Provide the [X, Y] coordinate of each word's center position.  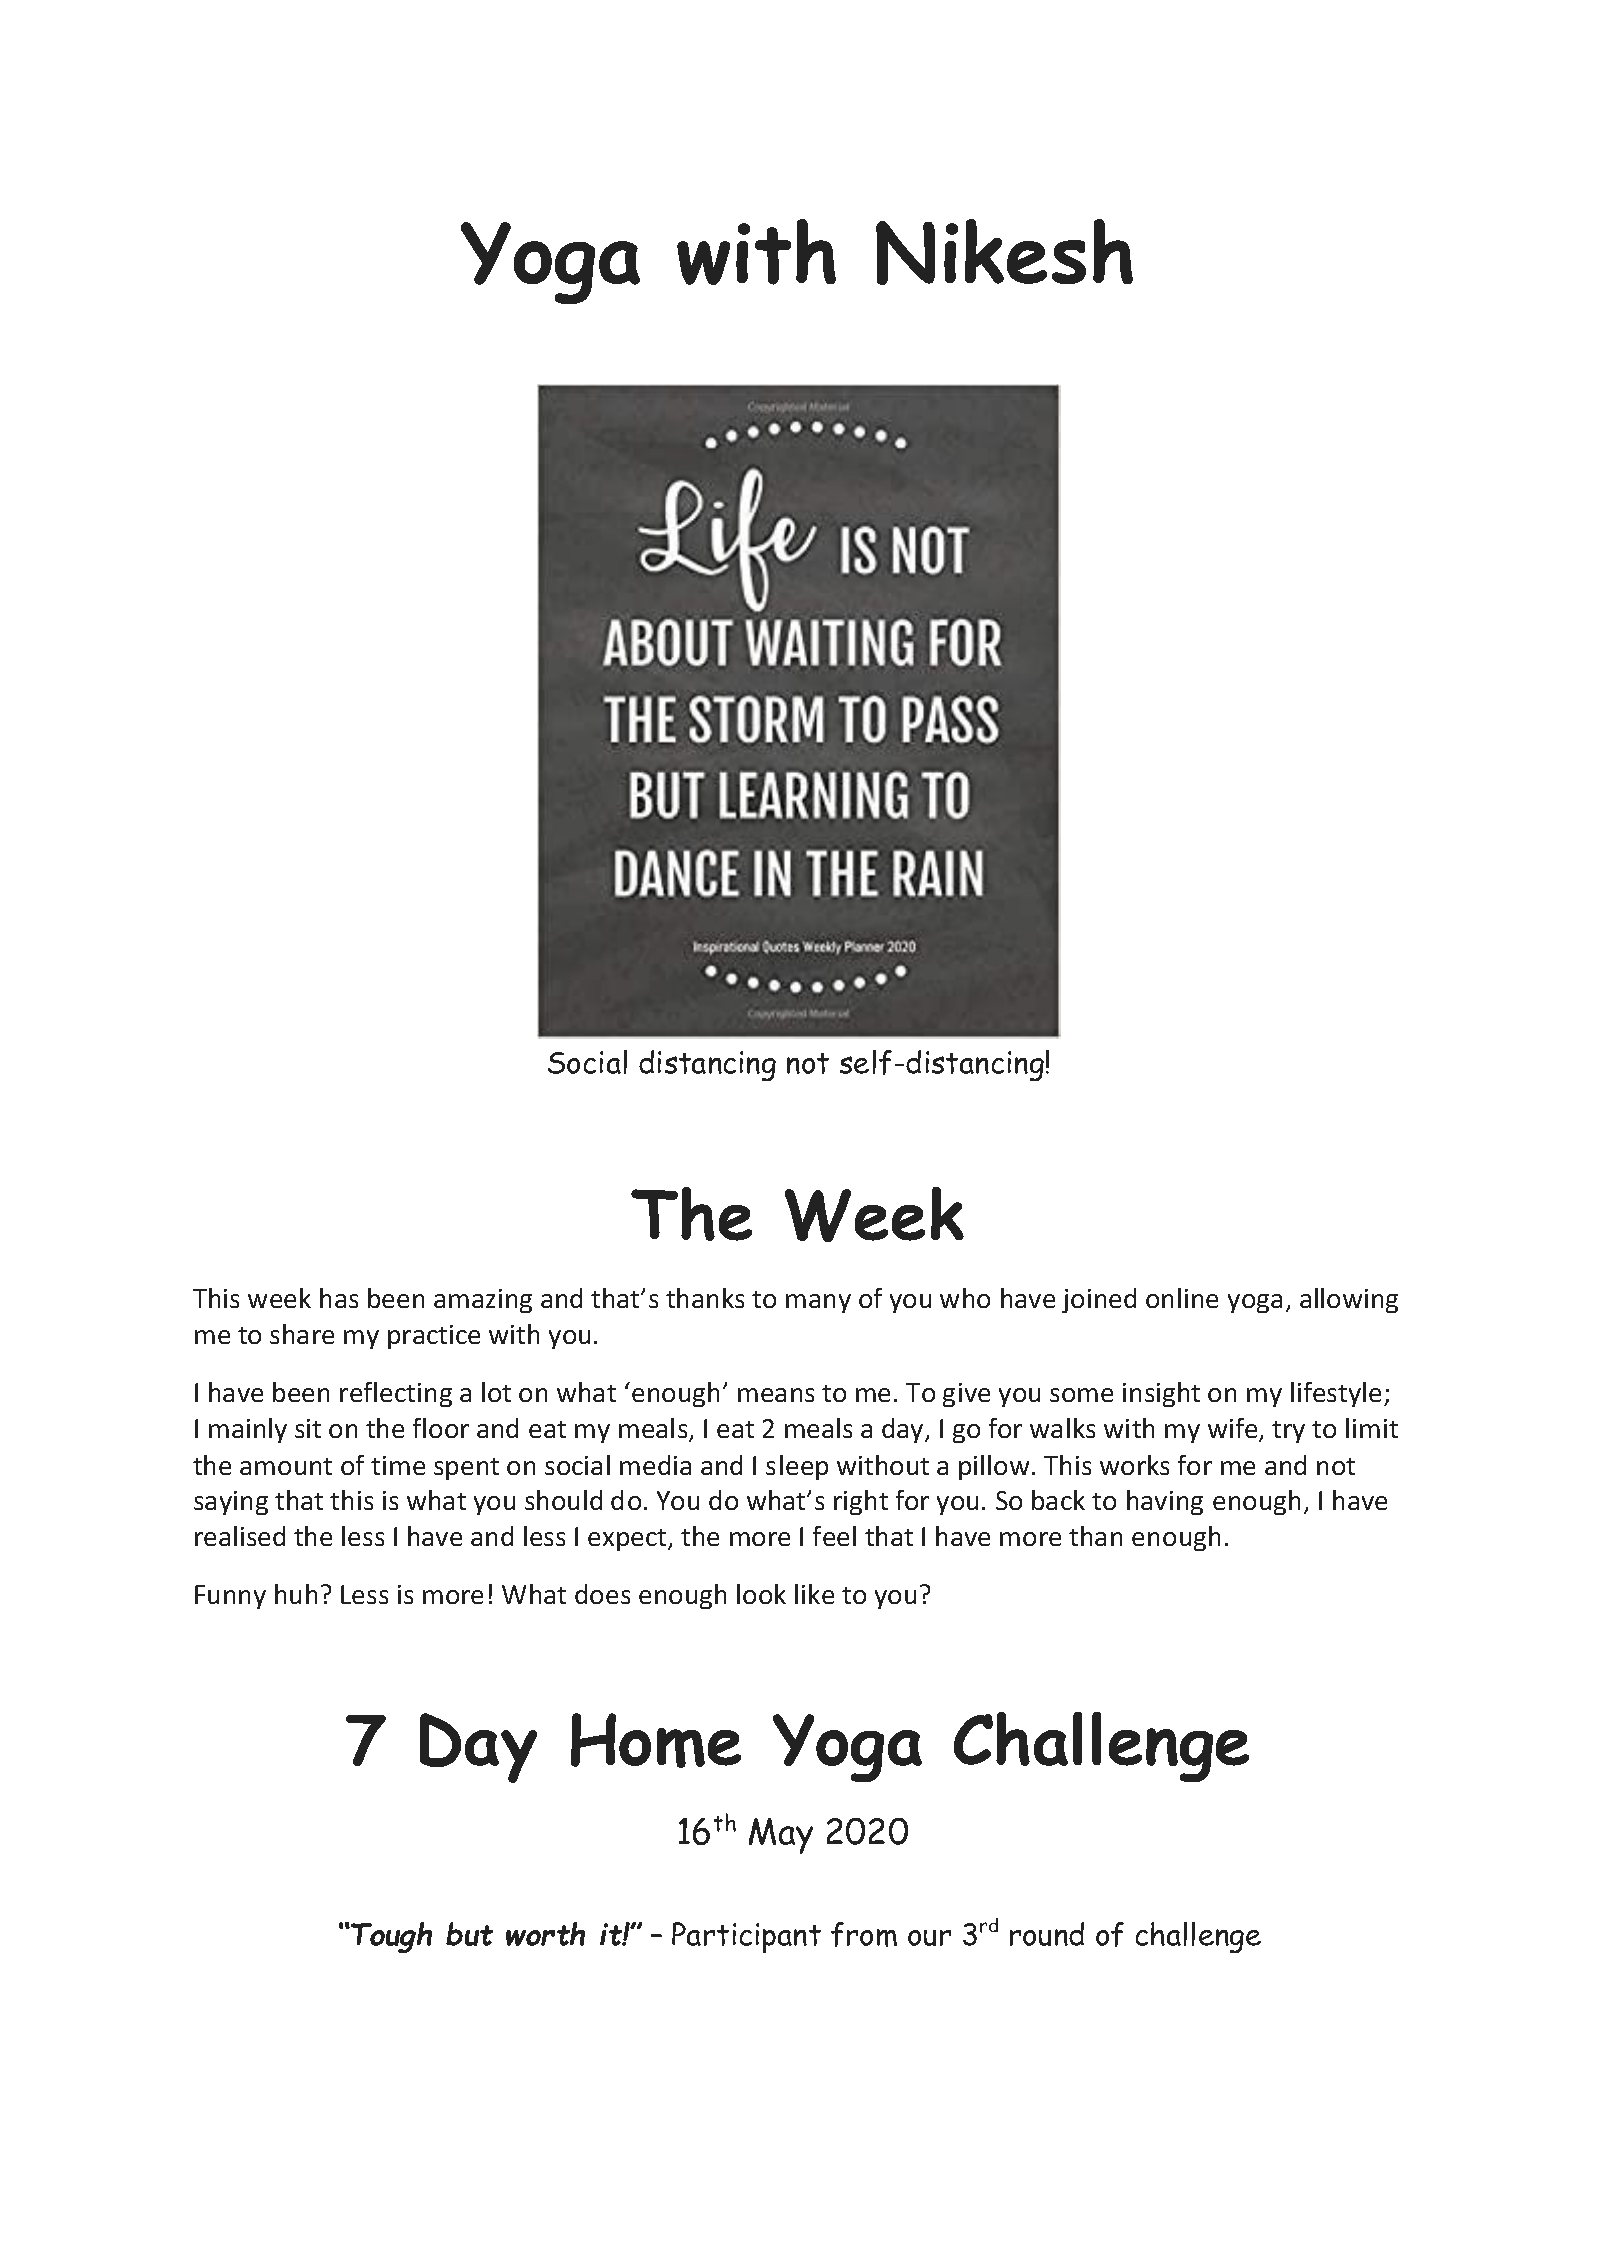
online [1182, 1298]
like [814, 1594]
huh [296, 1594]
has [339, 1298]
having [1165, 1502]
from [864, 1934]
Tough [390, 1937]
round [1047, 1934]
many [818, 1303]
